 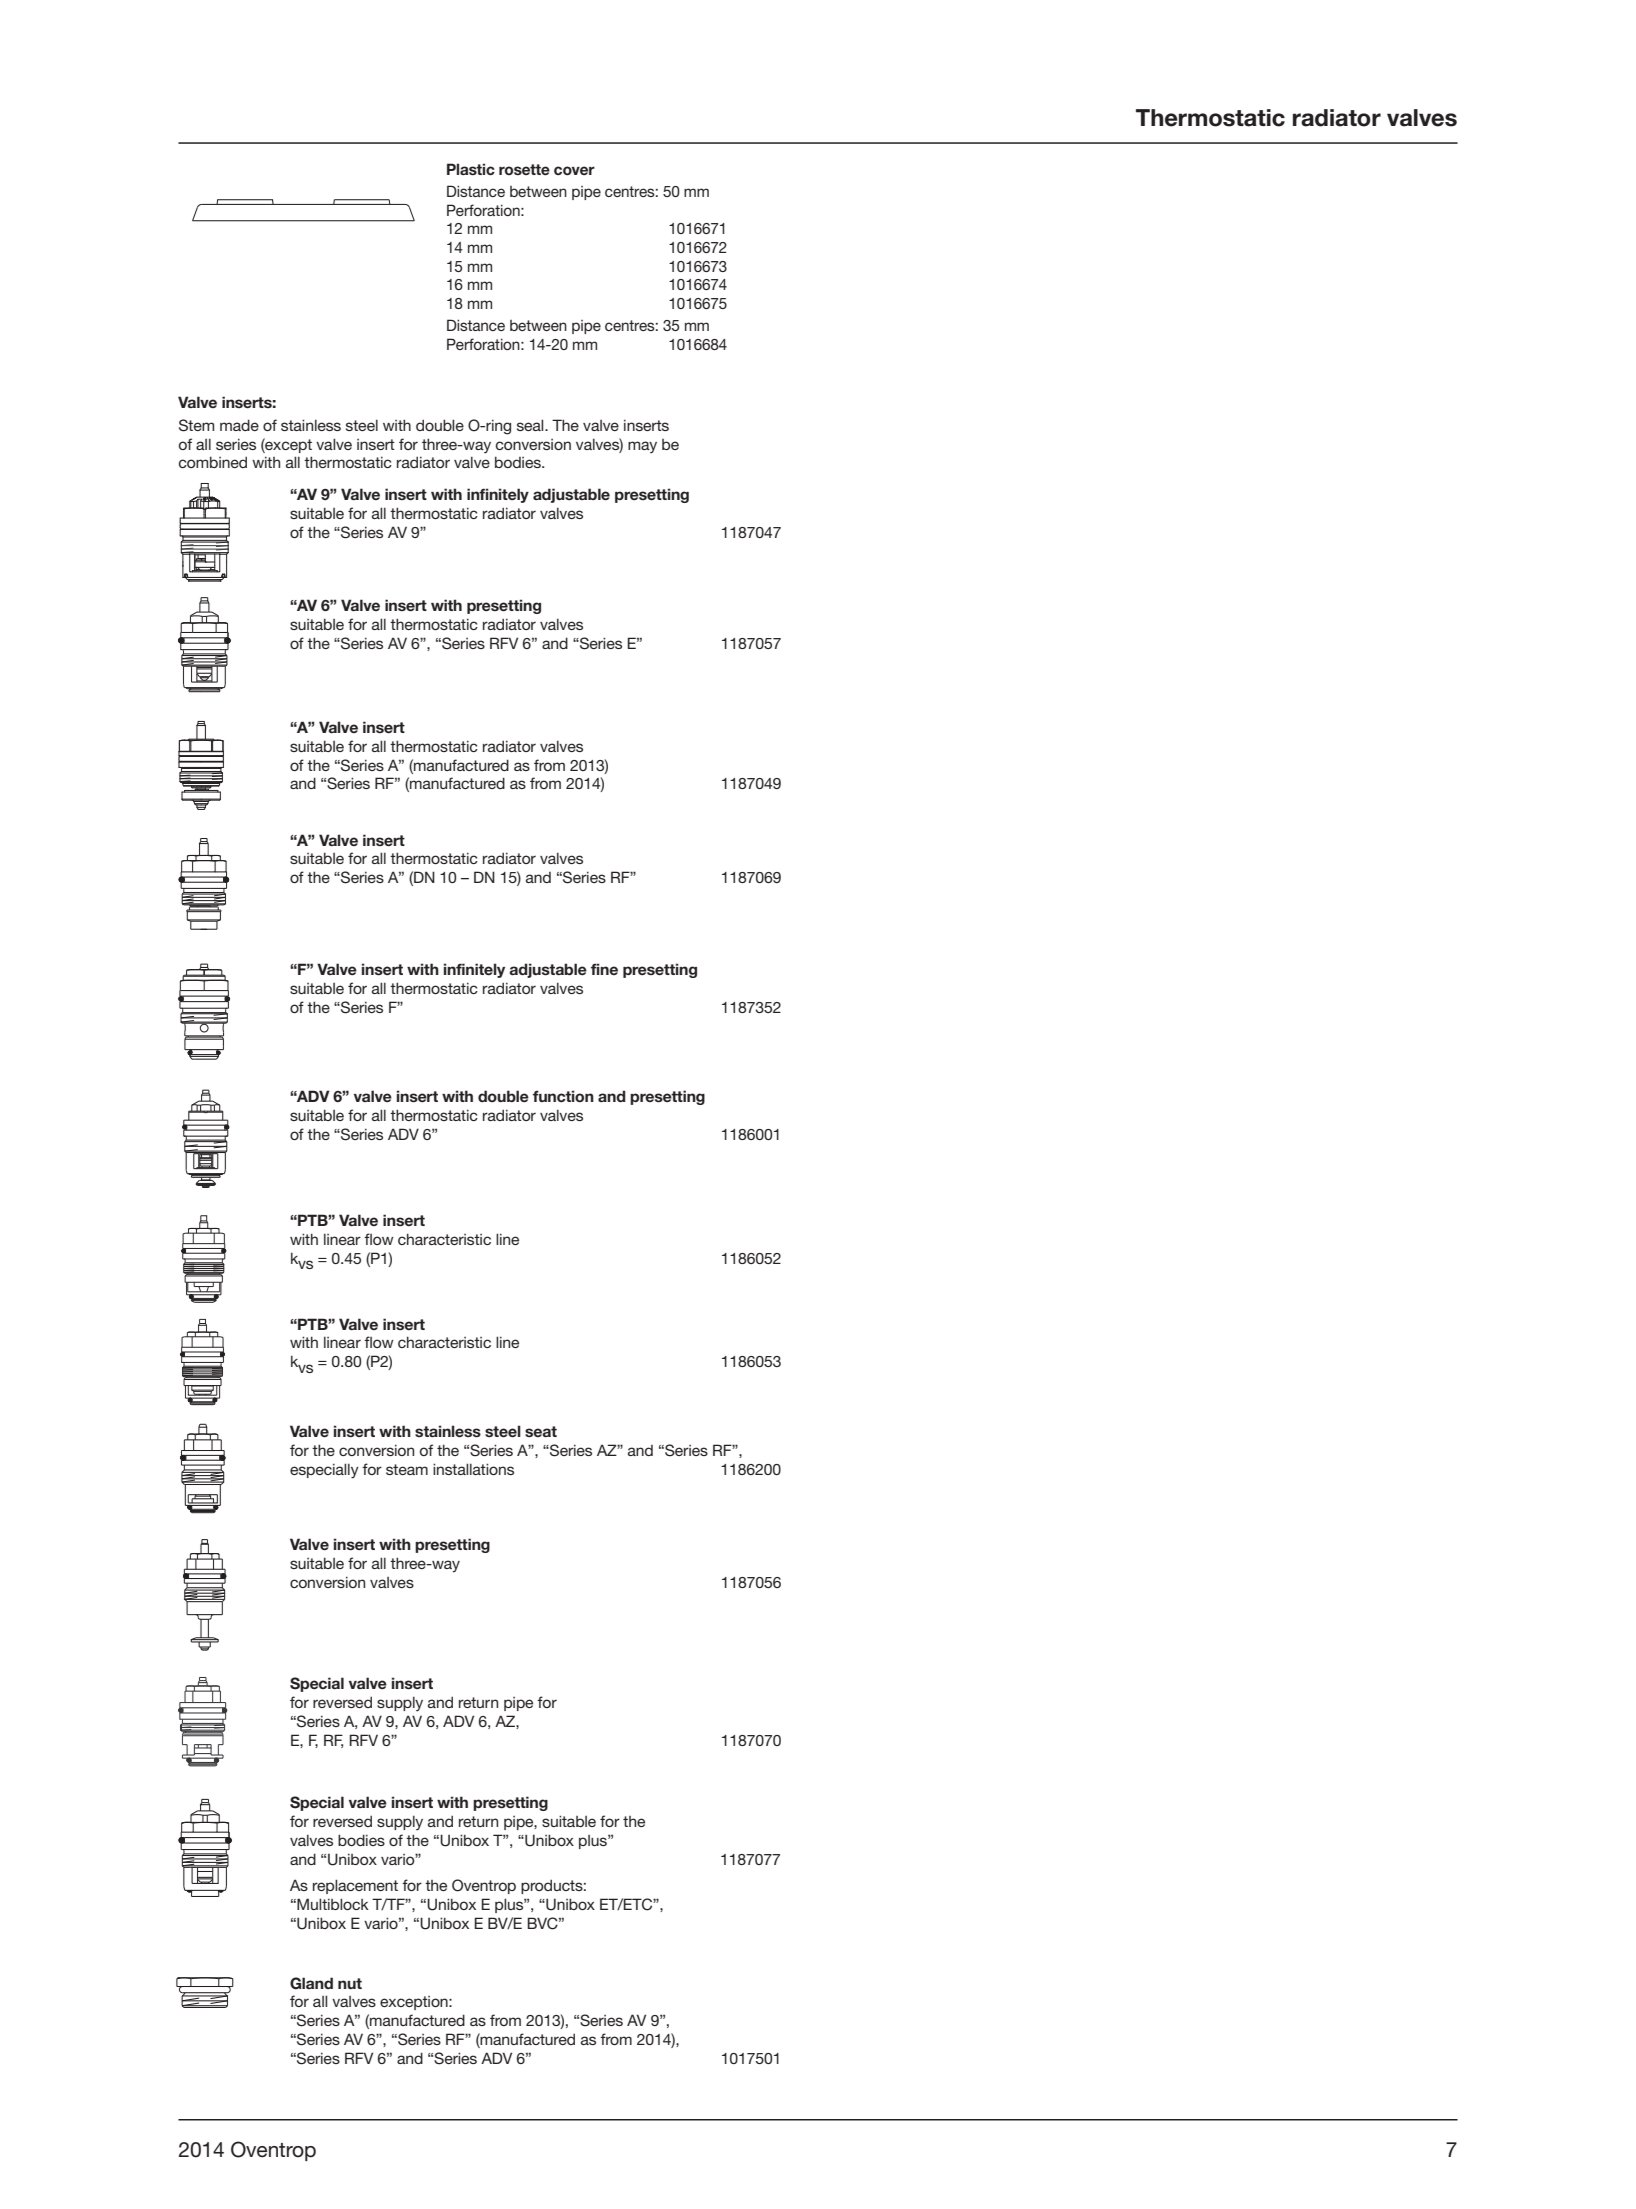 What do you see at coordinates (604, 969) in the document?
I see `fine` at bounding box center [604, 969].
